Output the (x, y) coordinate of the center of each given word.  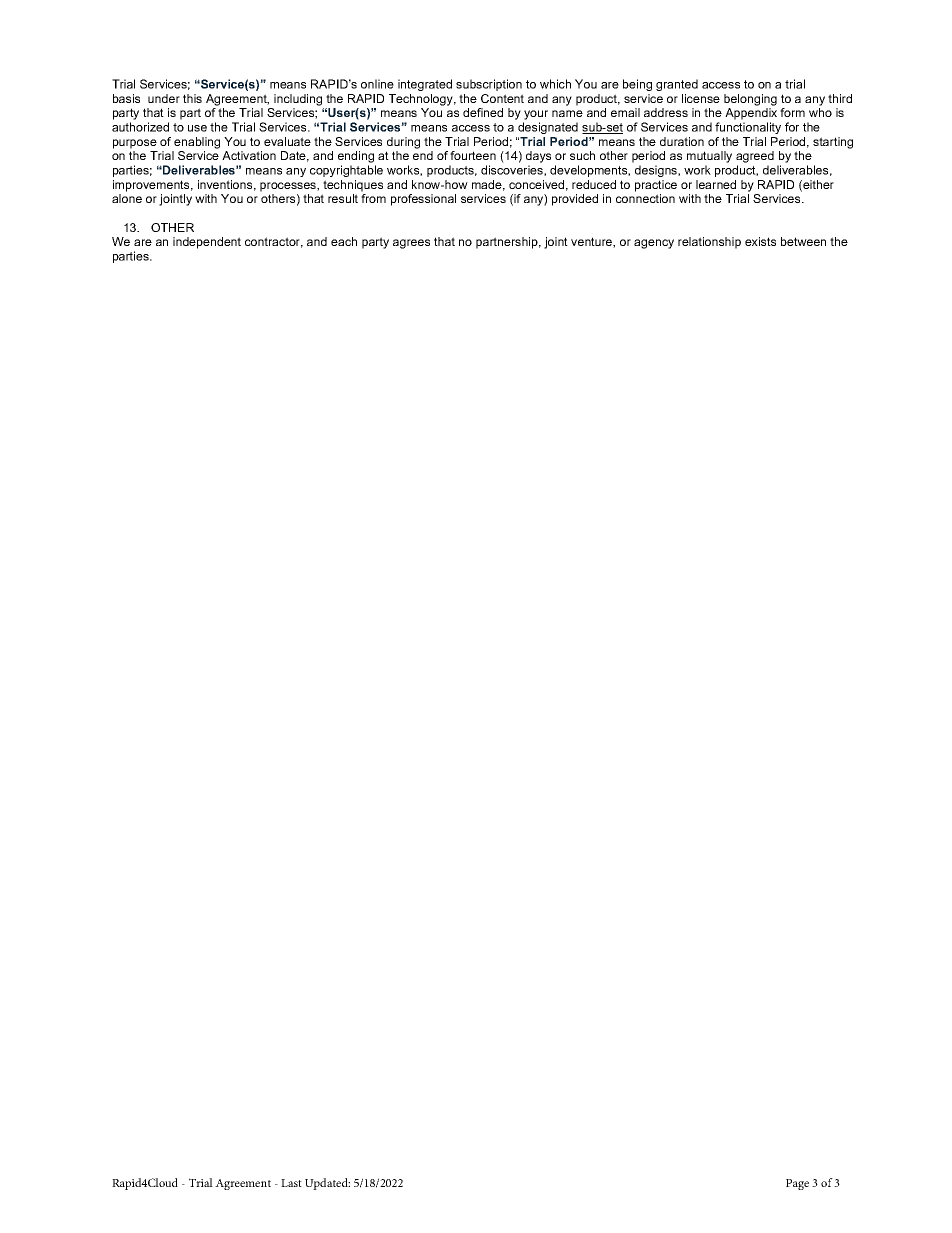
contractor (274, 242)
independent (207, 243)
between (803, 241)
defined (483, 112)
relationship (709, 243)
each (344, 241)
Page (797, 1184)
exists (760, 241)
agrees (411, 244)
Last (291, 1183)
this (192, 98)
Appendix (751, 114)
